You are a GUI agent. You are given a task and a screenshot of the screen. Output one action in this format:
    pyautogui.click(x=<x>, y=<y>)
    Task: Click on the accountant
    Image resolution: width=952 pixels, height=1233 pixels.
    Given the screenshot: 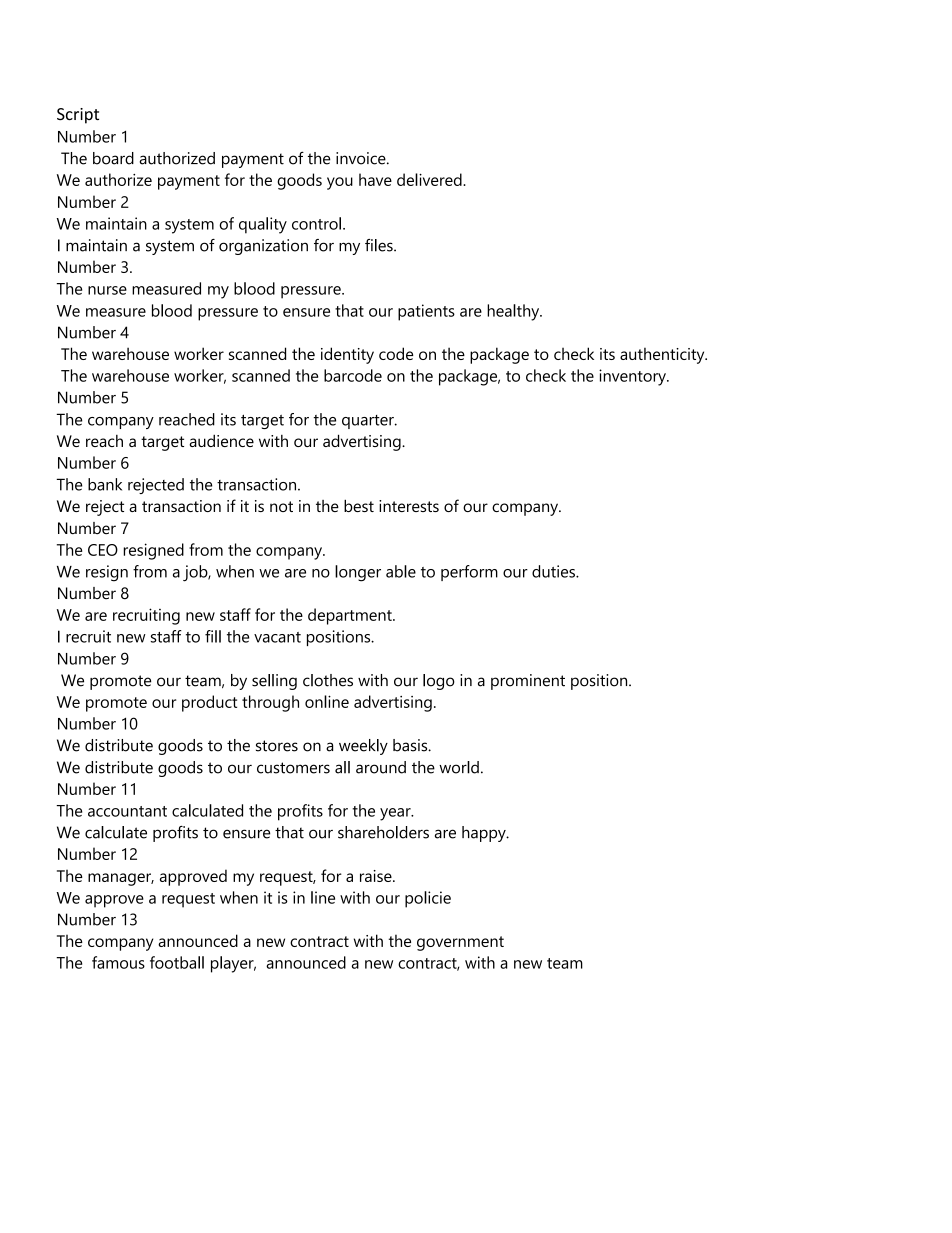 What is the action you would take?
    pyautogui.click(x=127, y=811)
